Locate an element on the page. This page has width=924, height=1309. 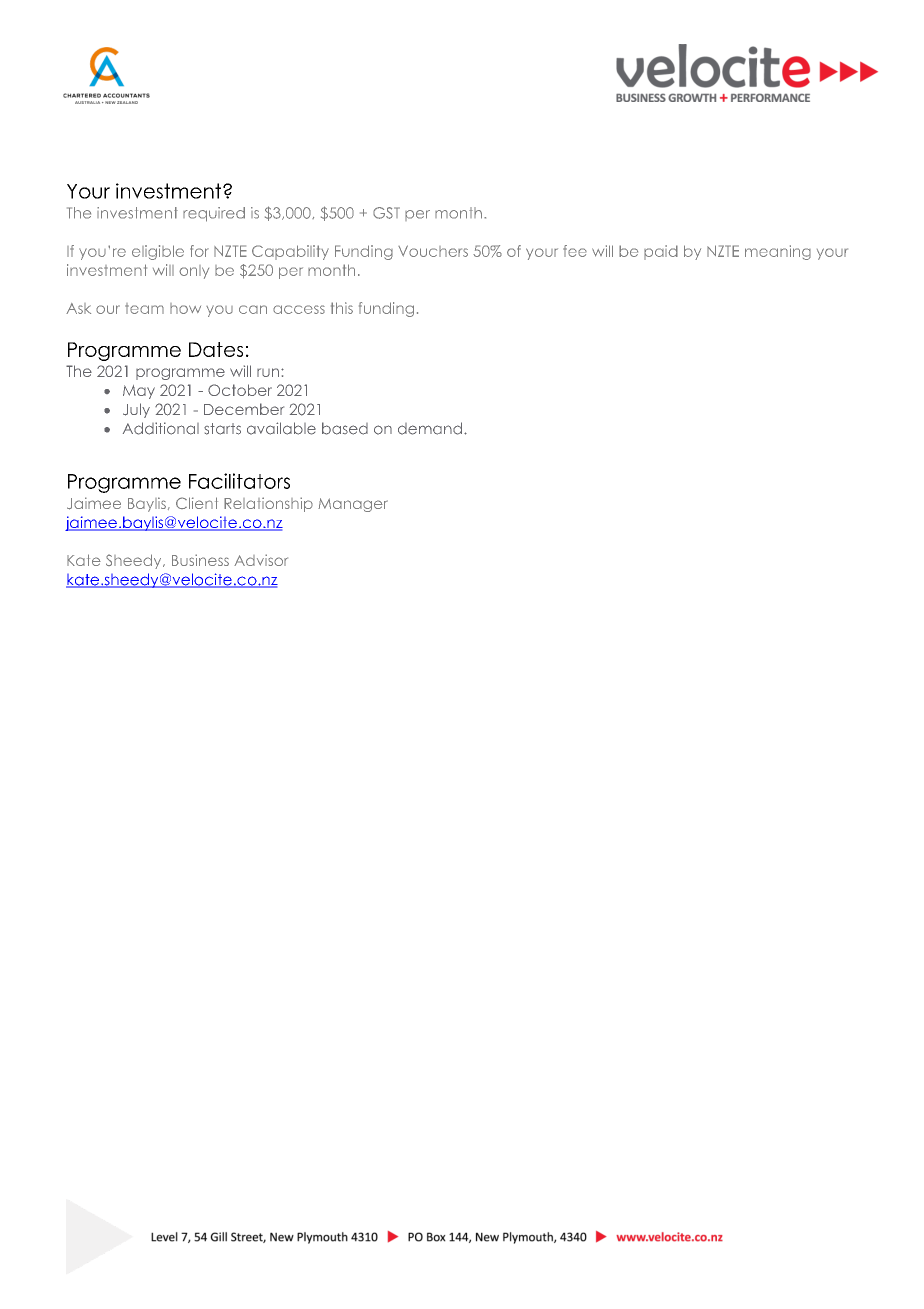
paid is located at coordinates (661, 252).
